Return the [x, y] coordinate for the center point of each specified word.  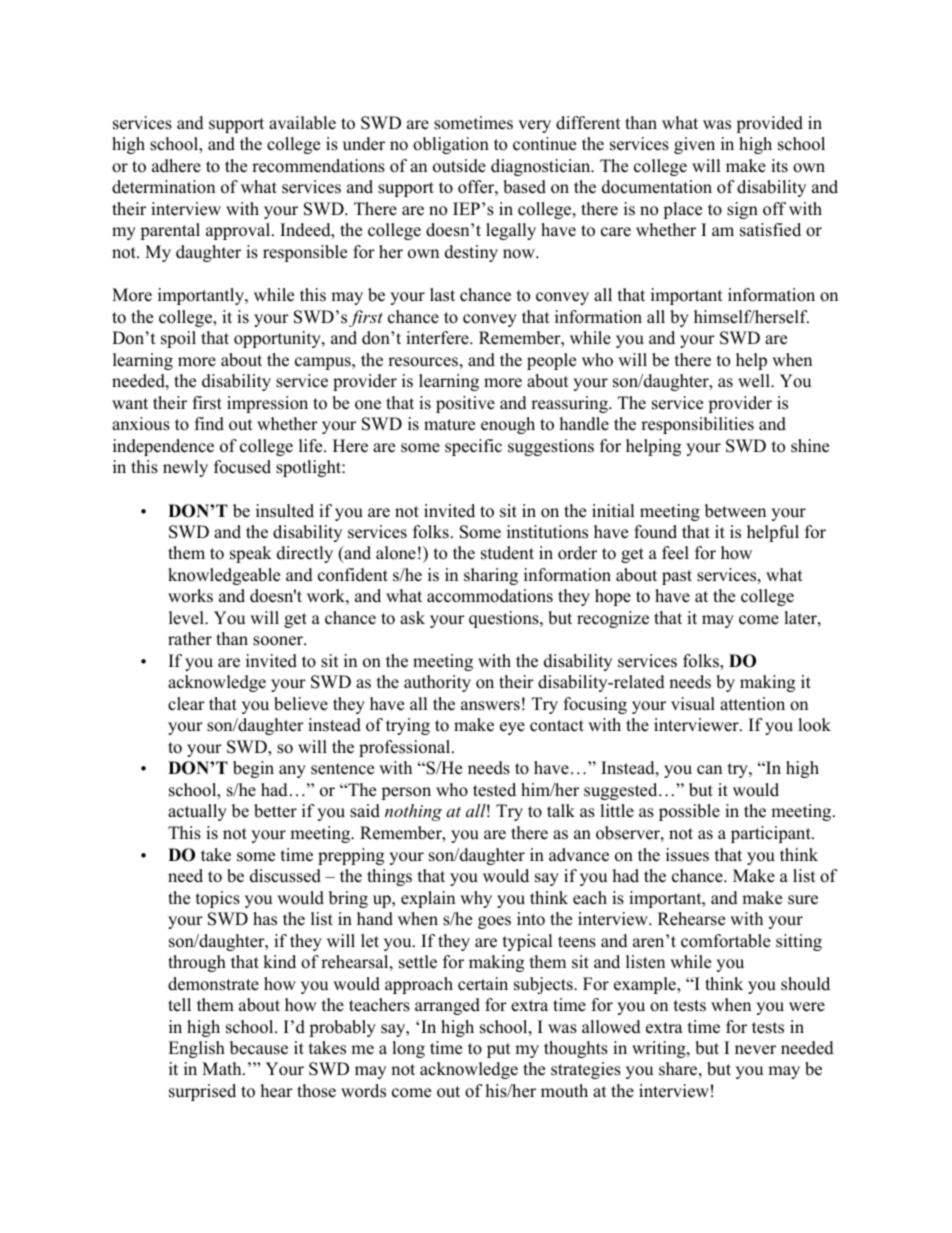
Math [223, 1068]
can [709, 770]
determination [163, 187]
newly [185, 468]
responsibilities [697, 425]
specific [473, 447]
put [499, 1050]
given [694, 145]
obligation [451, 145]
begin [253, 769]
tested [494, 790]
